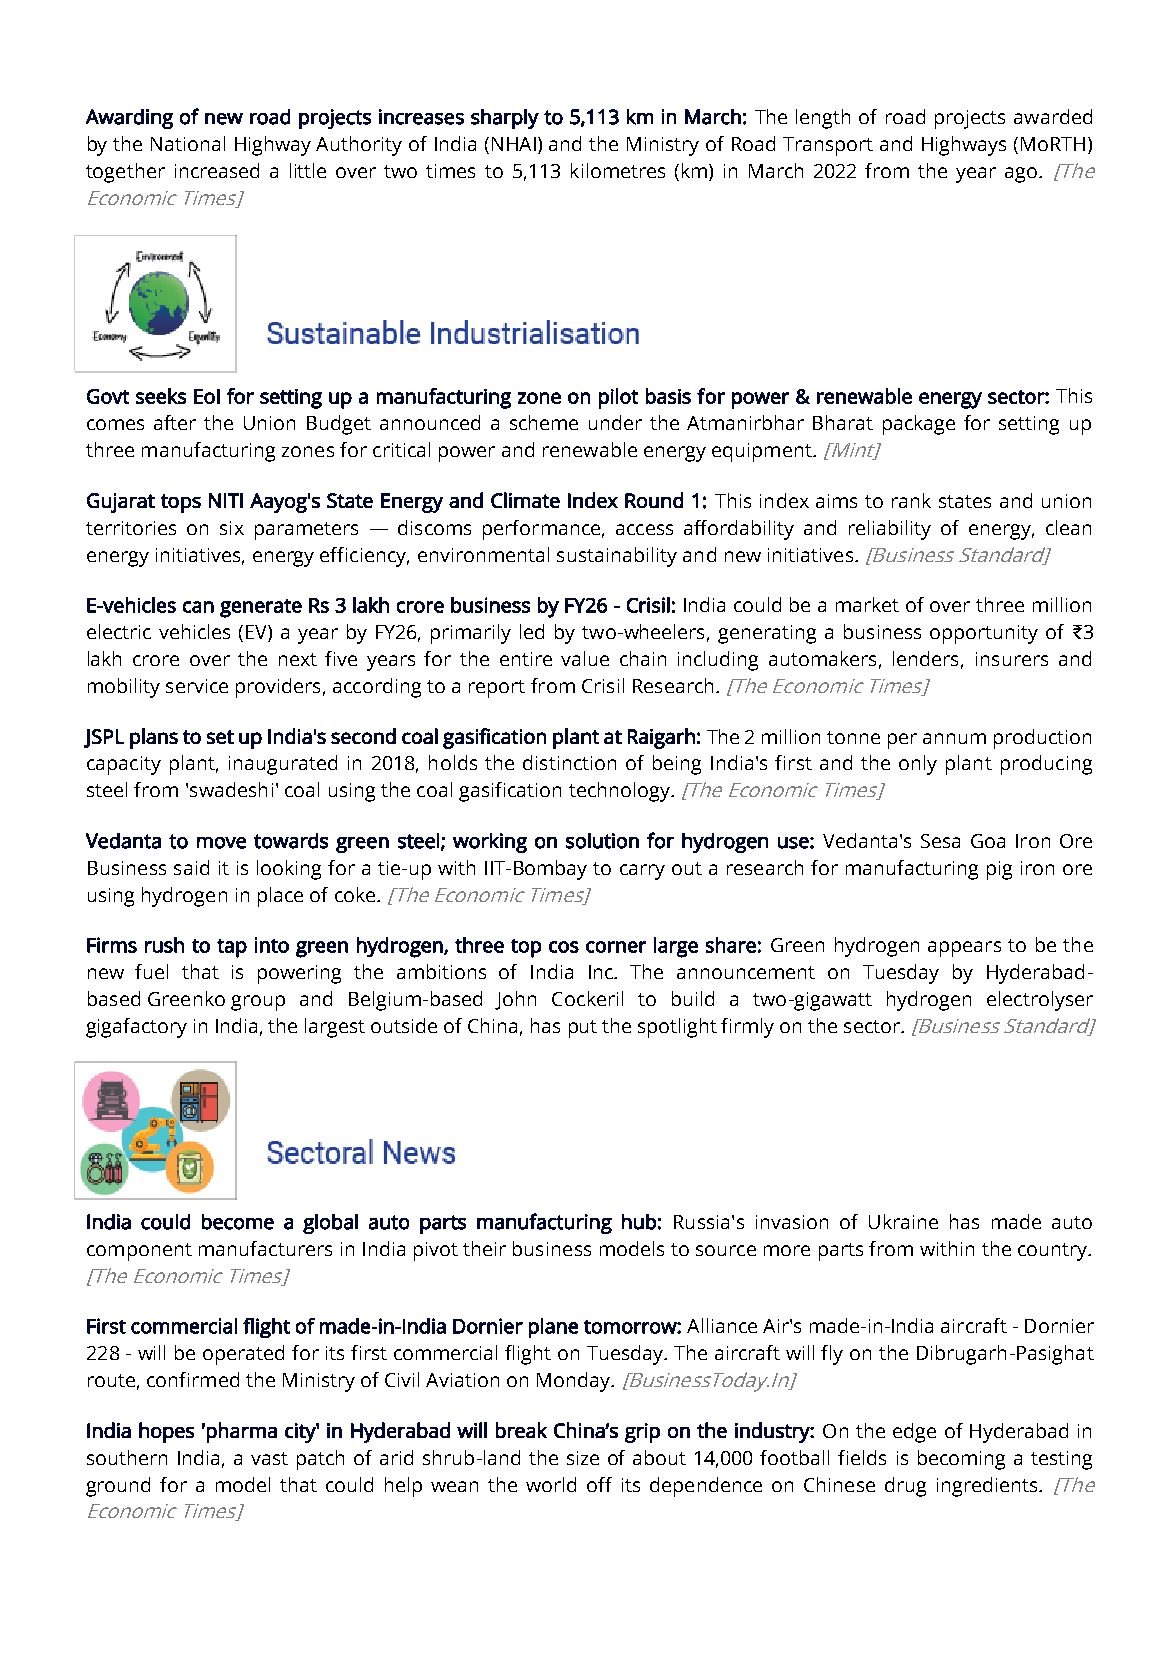  I want to click on tap, so click(232, 948).
